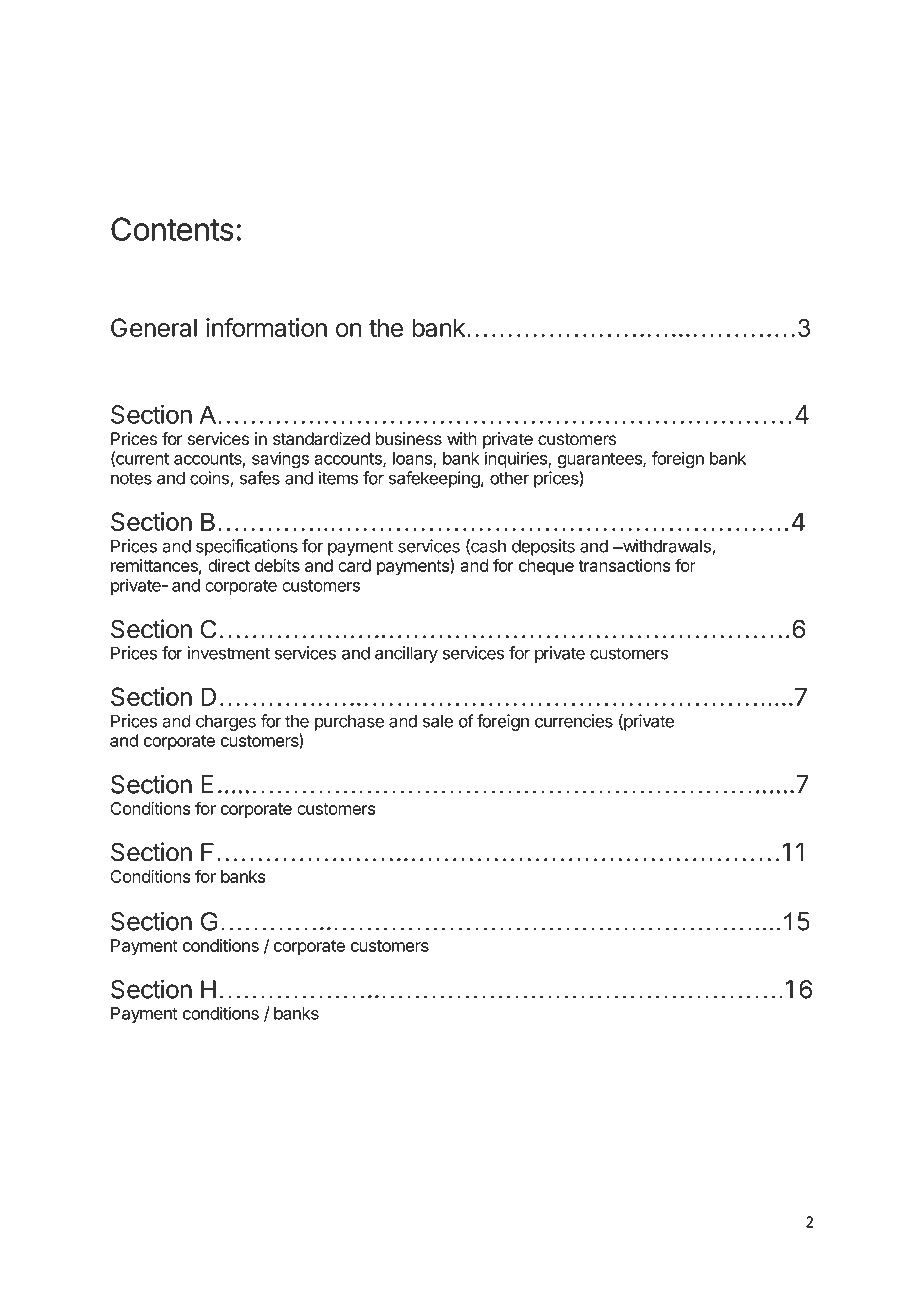 The image size is (924, 1308). What do you see at coordinates (229, 565) in the screenshot?
I see `direct` at bounding box center [229, 565].
